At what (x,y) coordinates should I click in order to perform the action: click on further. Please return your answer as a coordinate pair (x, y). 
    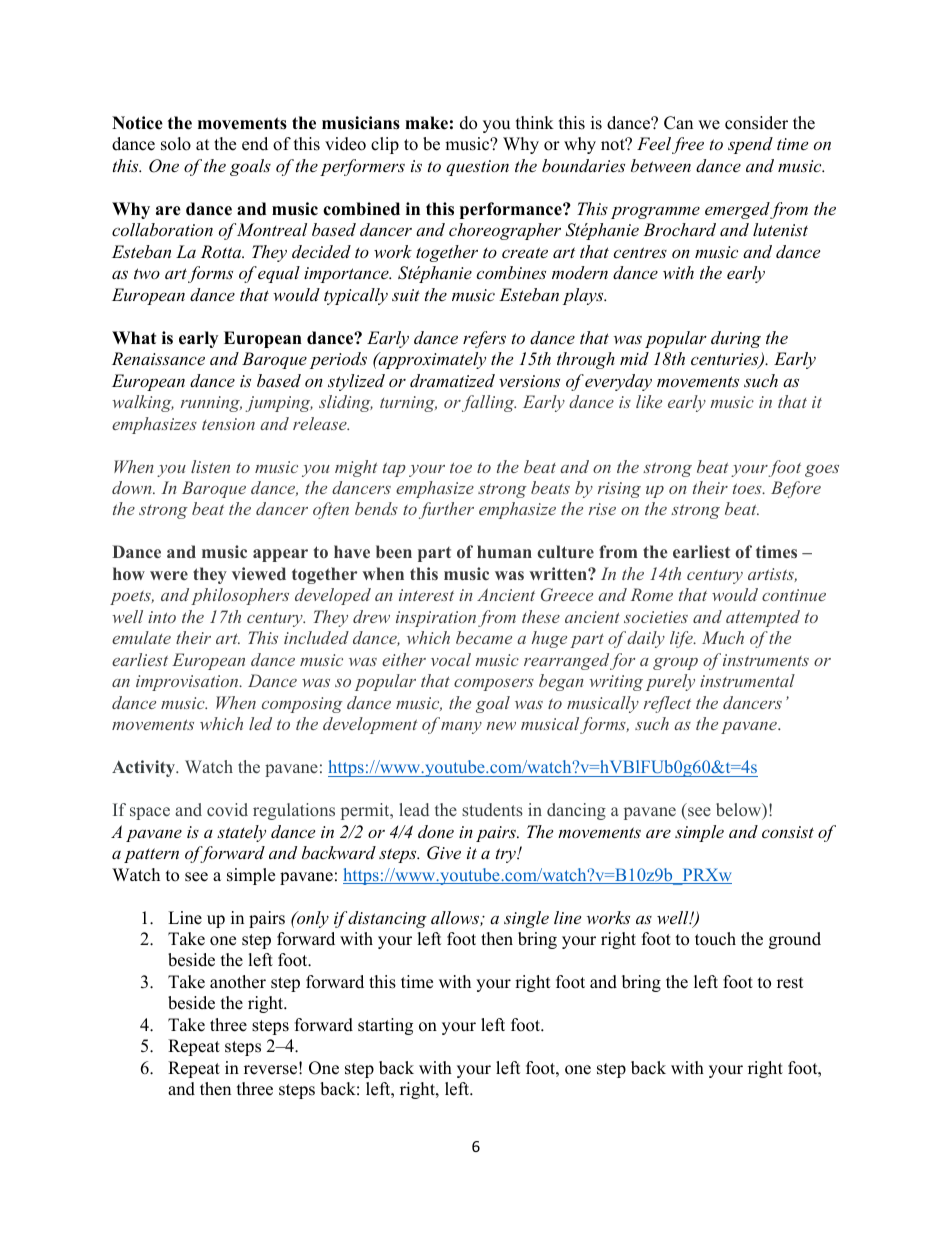
    Looking at the image, I should click on (446, 510).
